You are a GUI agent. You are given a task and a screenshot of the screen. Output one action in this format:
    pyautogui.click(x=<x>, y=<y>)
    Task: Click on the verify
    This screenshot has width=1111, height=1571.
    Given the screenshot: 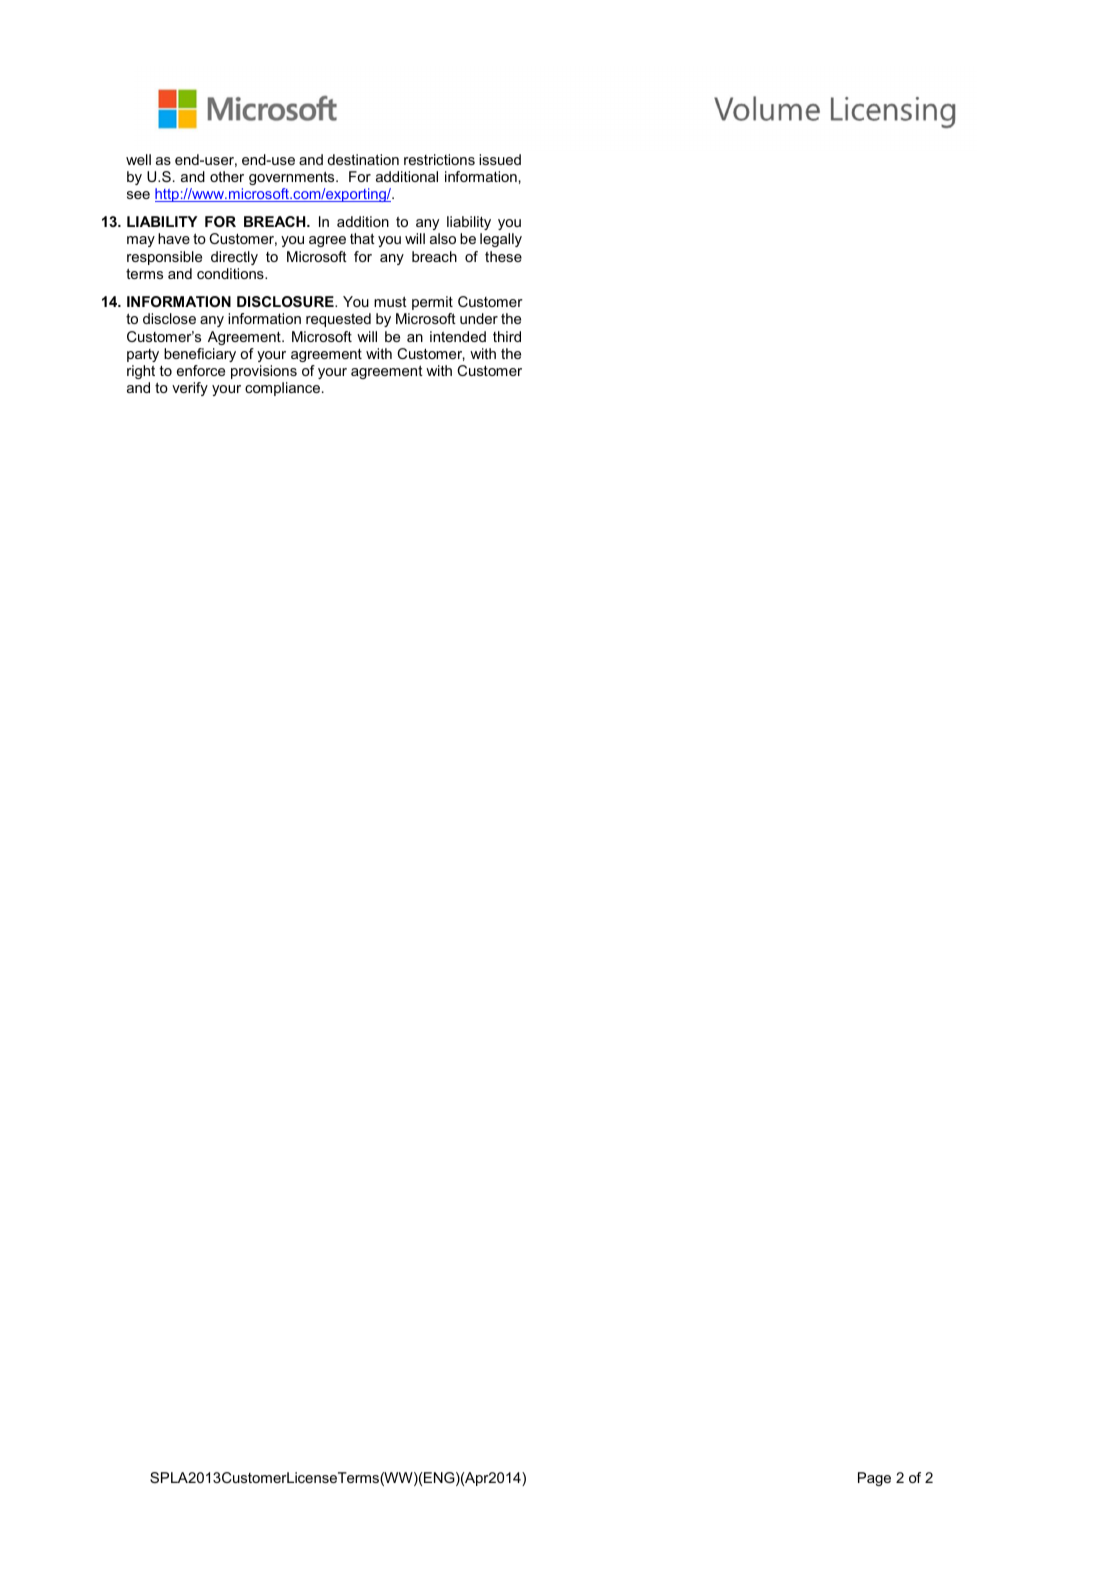 What is the action you would take?
    pyautogui.click(x=190, y=389)
